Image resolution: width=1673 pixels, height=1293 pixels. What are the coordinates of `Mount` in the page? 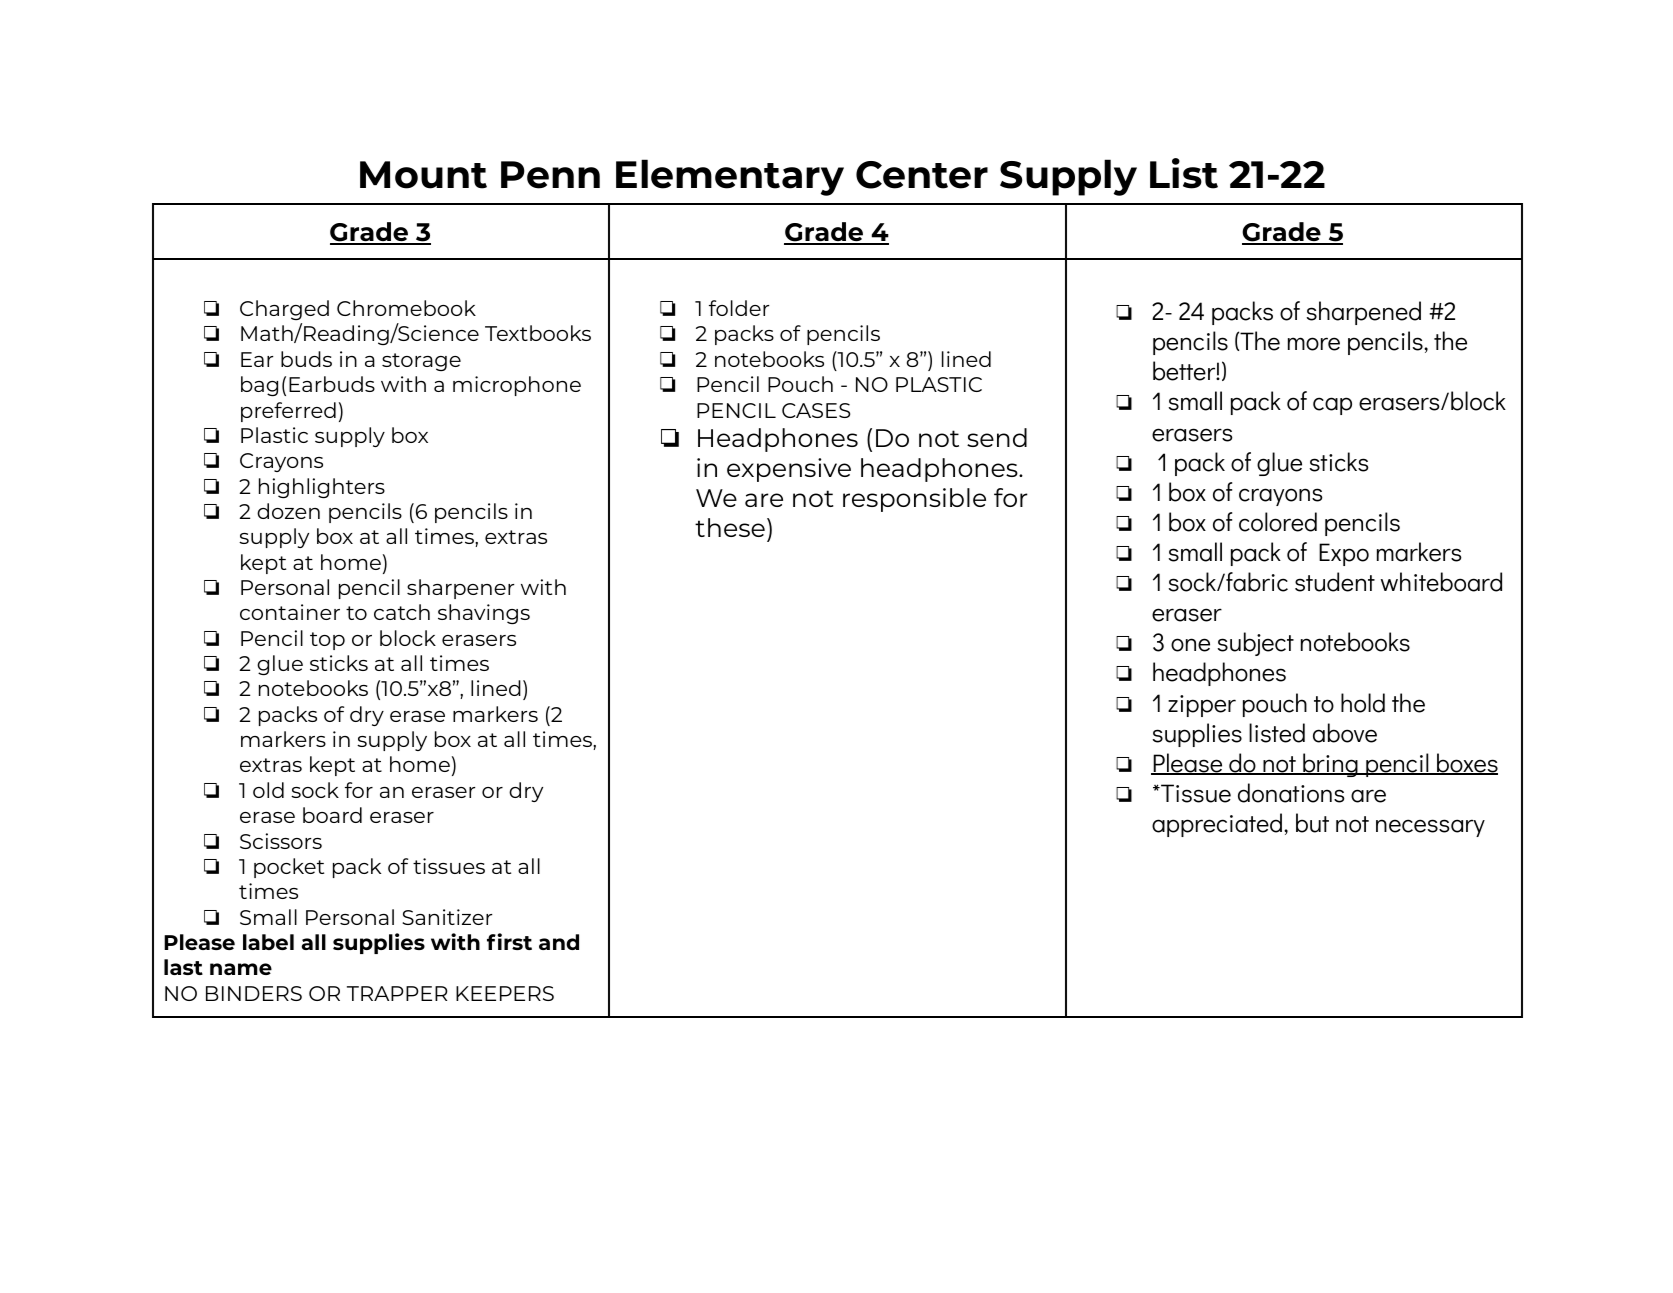 It's located at (423, 175).
